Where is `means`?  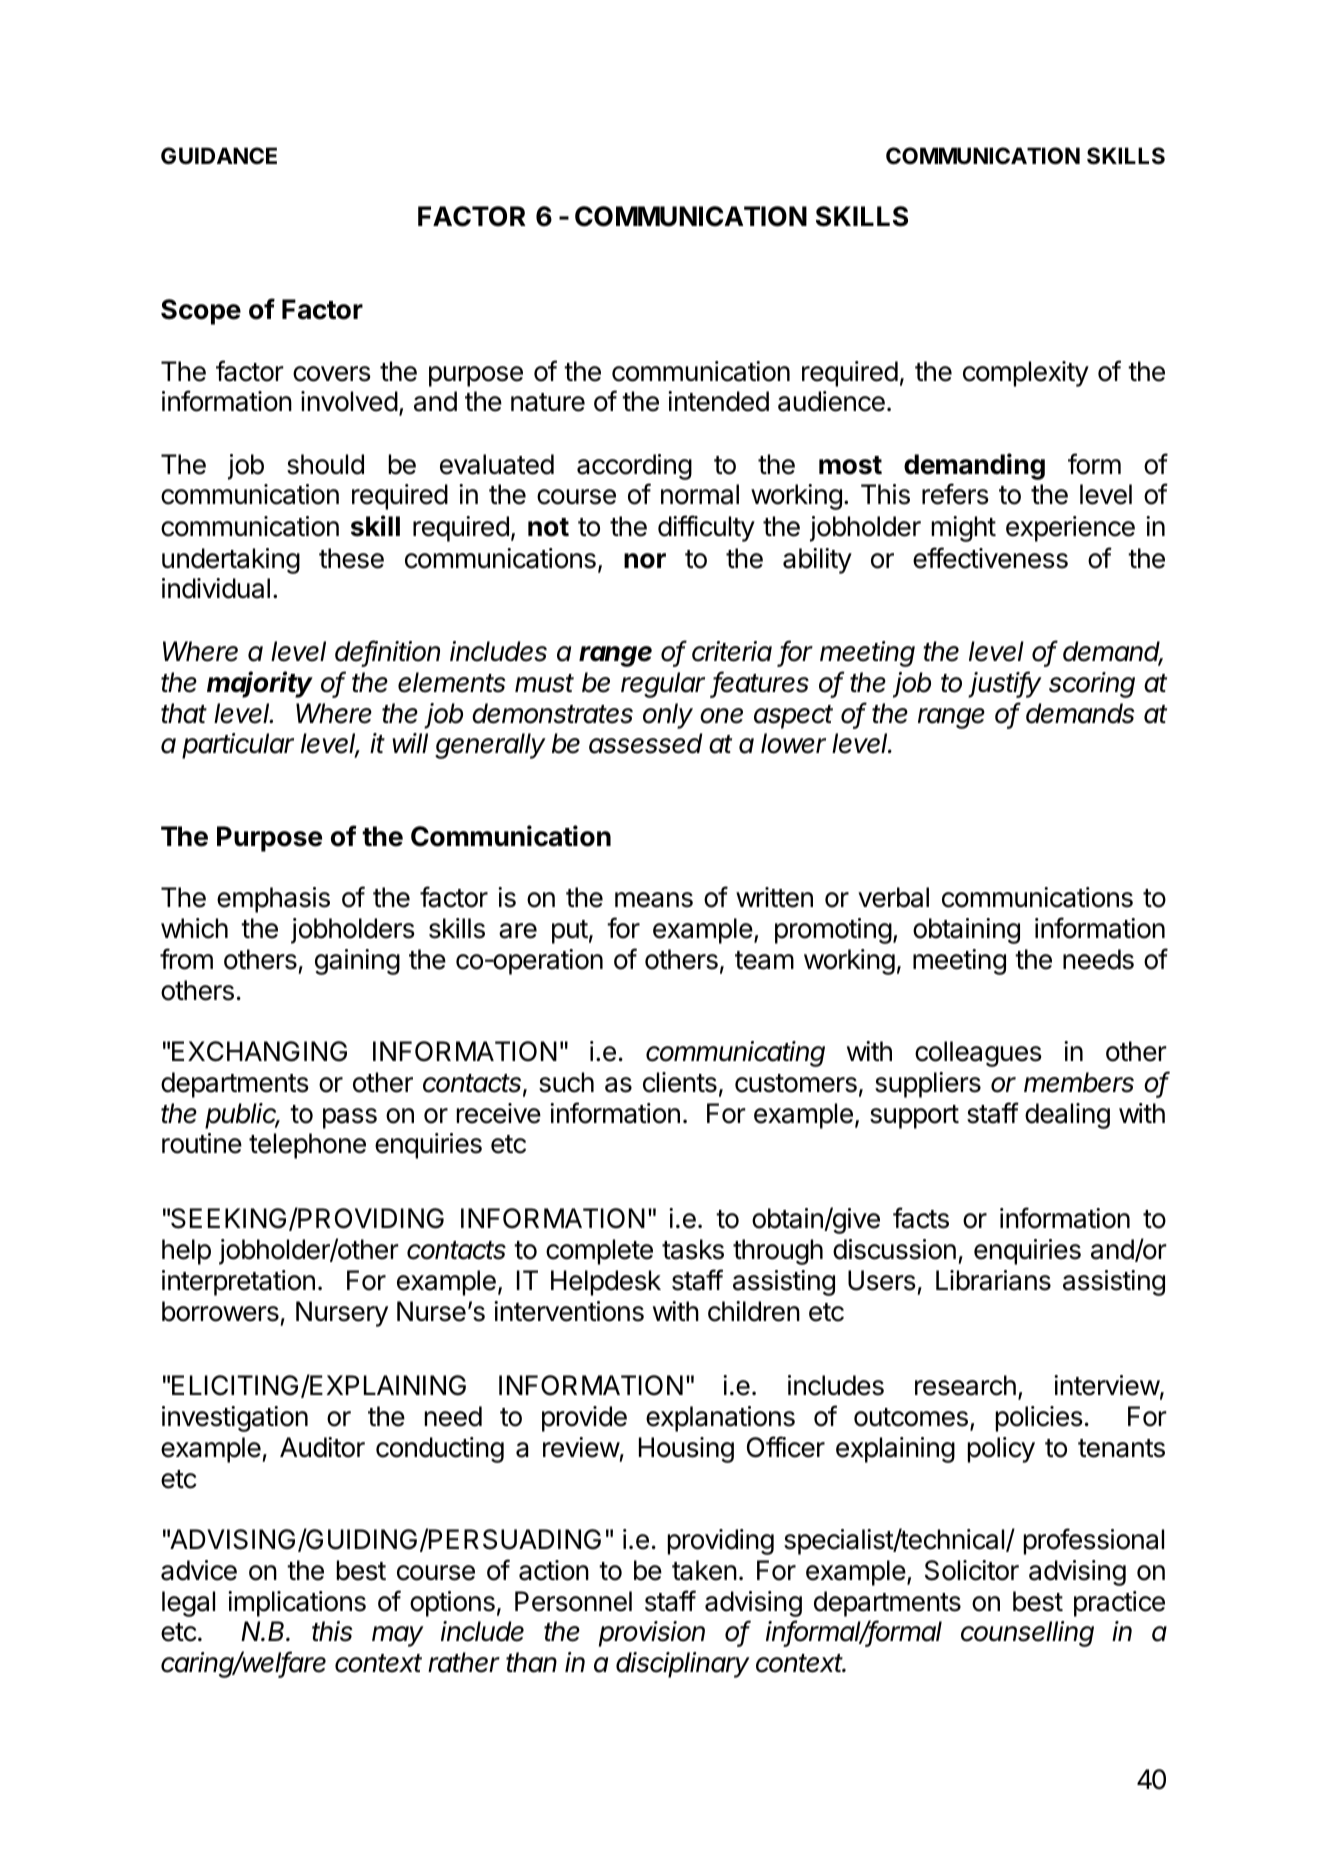 means is located at coordinates (654, 900).
